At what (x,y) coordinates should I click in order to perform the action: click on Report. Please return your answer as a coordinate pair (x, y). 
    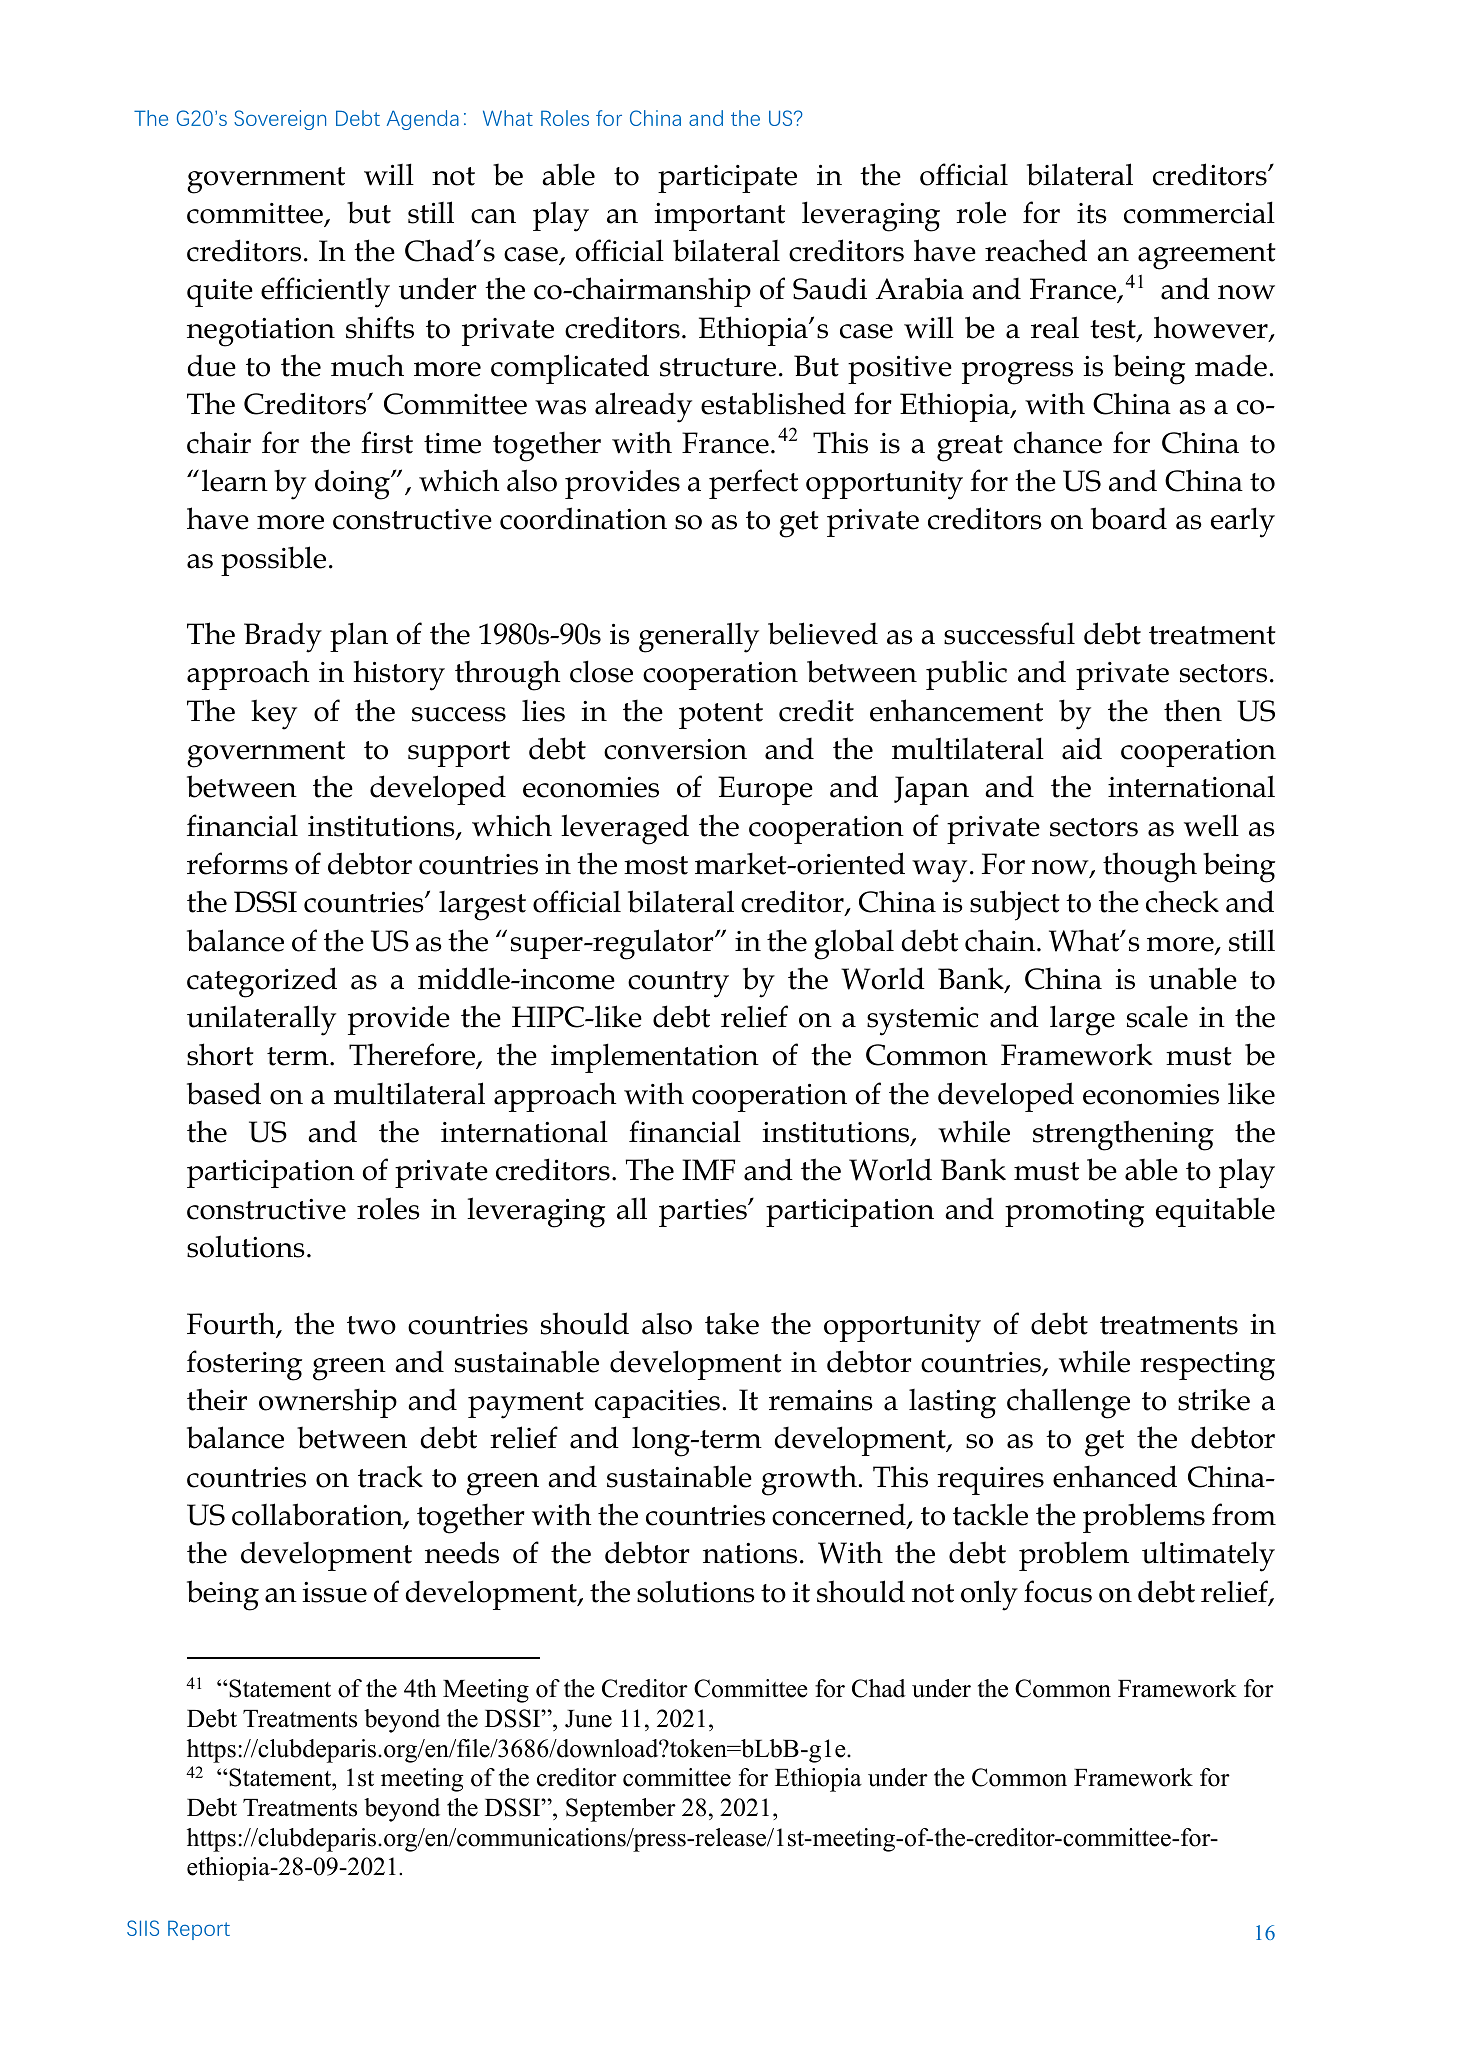
    Looking at the image, I should click on (199, 1930).
